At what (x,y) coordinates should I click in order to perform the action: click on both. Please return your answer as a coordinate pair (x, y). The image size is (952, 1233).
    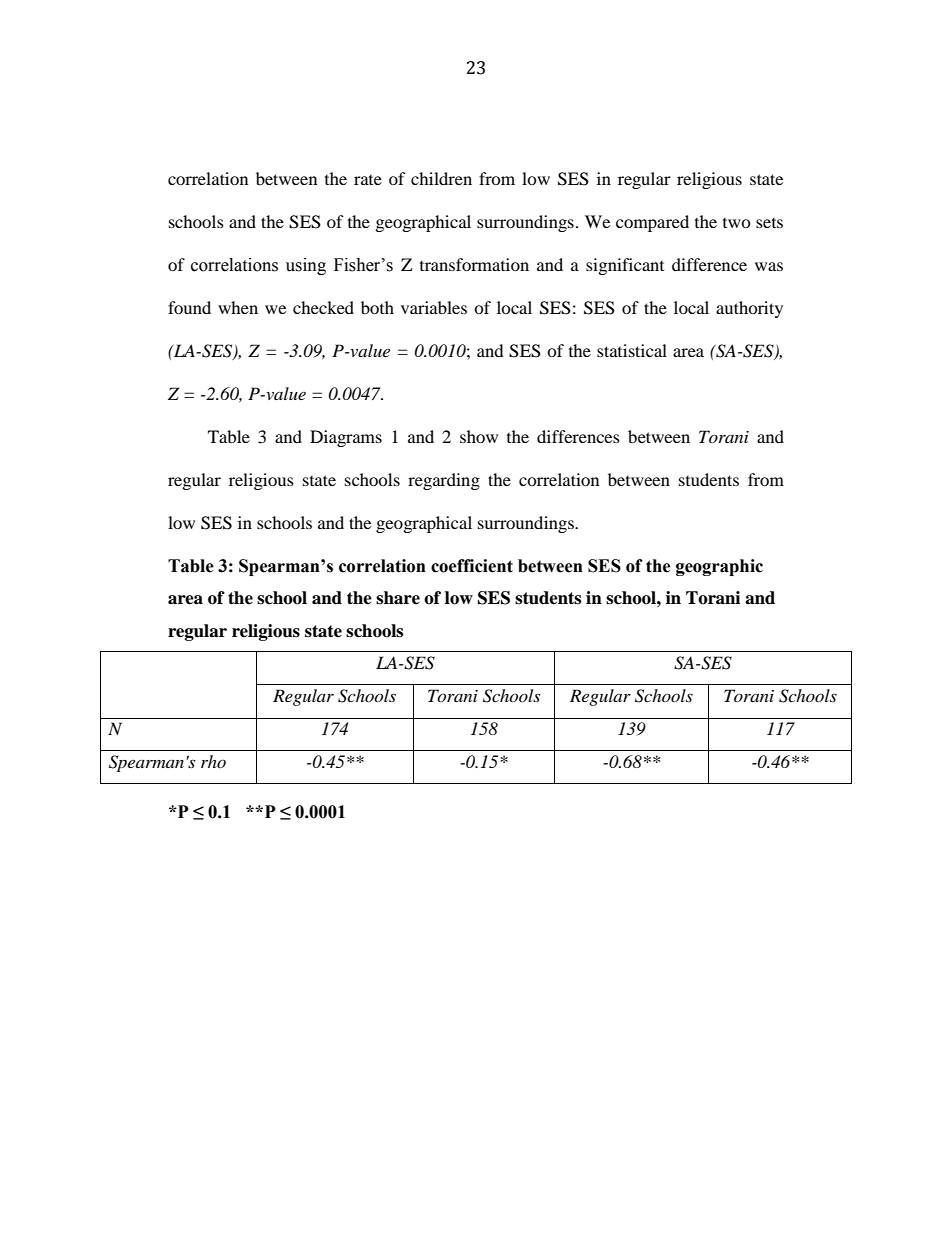
    Looking at the image, I should click on (377, 307).
